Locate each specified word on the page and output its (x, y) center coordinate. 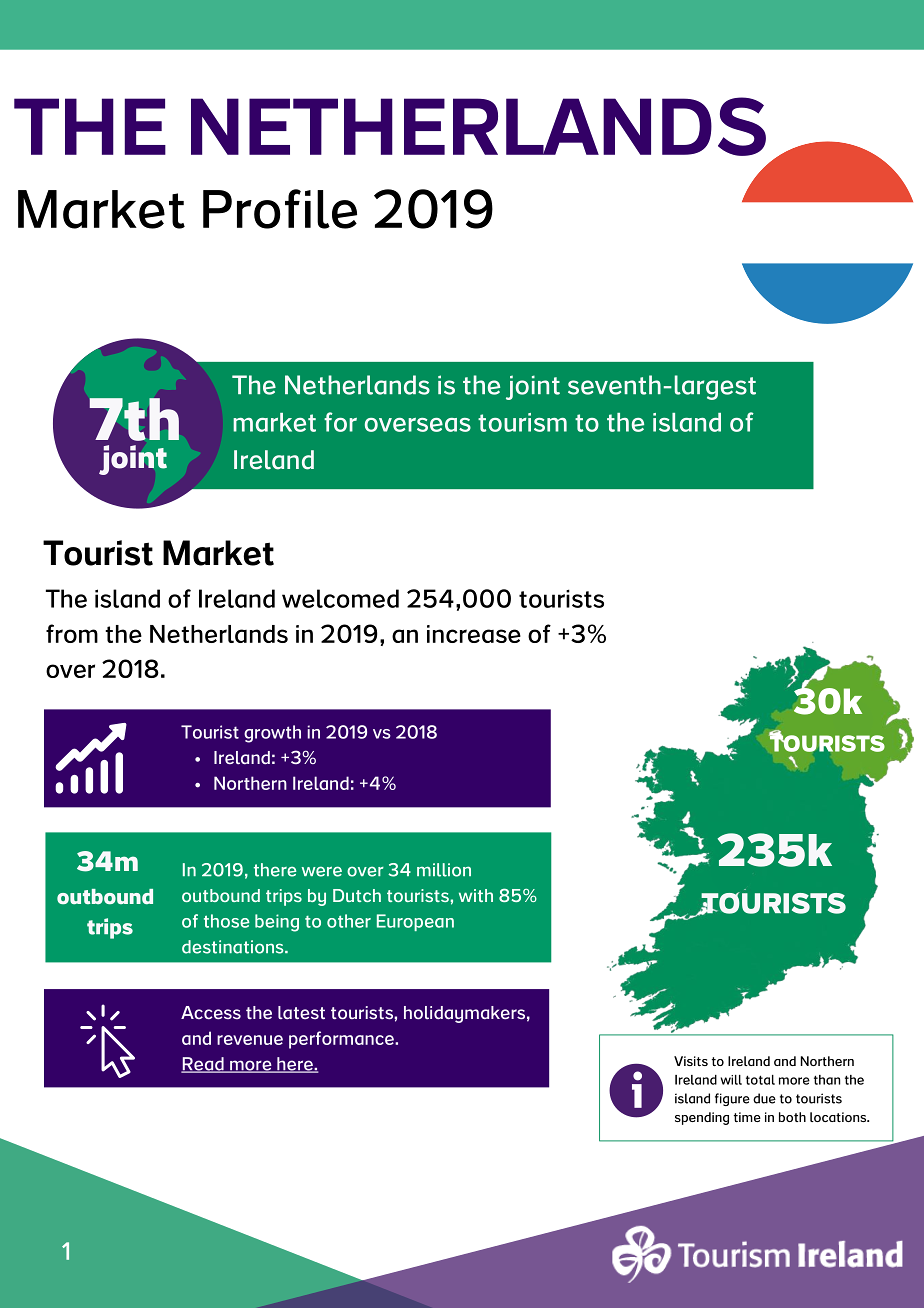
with (476, 895)
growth (272, 734)
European (415, 922)
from (72, 633)
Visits (691, 1061)
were (322, 871)
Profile (280, 209)
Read (203, 1065)
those (227, 921)
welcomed (340, 598)
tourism (522, 422)
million (444, 870)
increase (474, 634)
